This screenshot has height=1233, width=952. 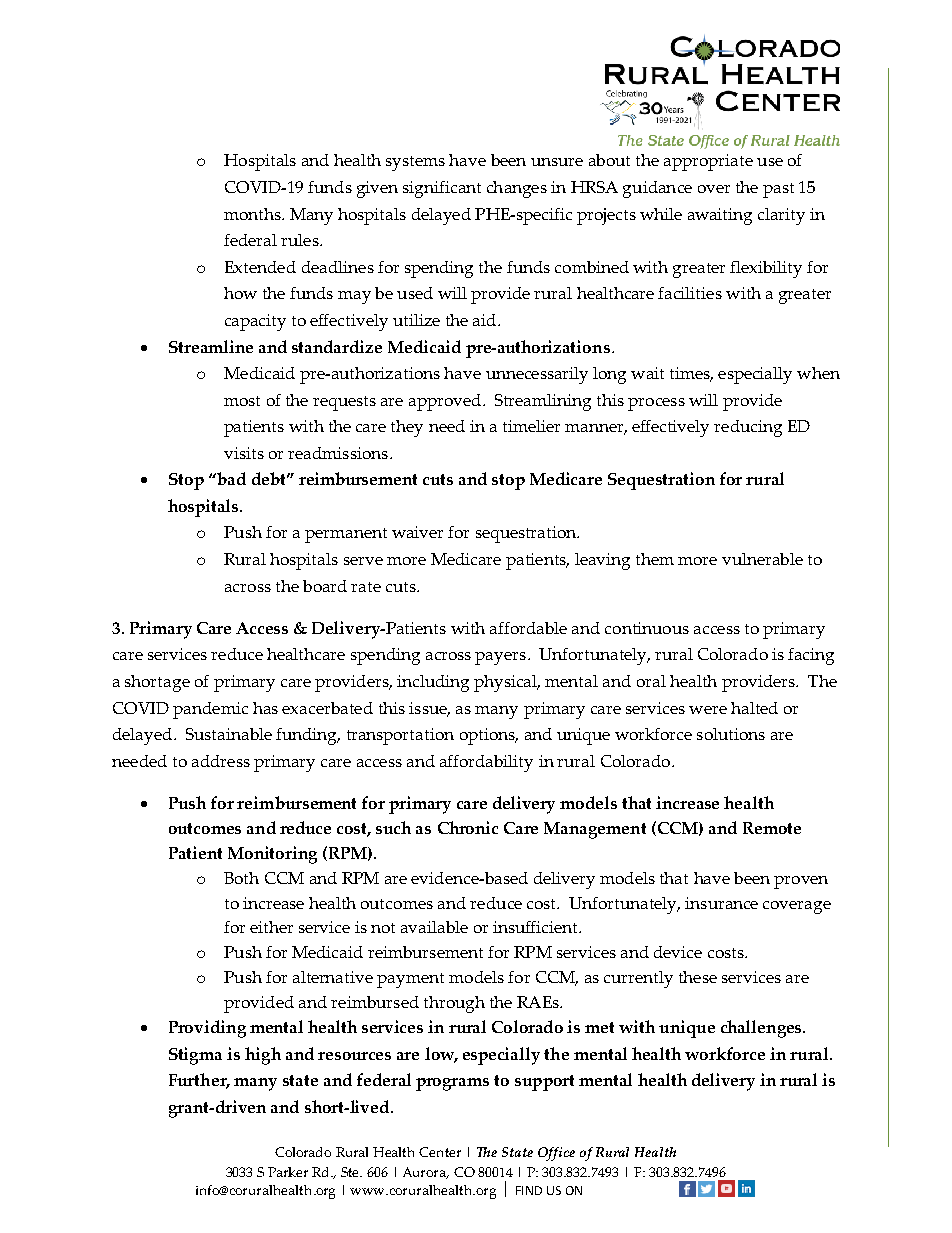 I want to click on changes, so click(x=517, y=189).
